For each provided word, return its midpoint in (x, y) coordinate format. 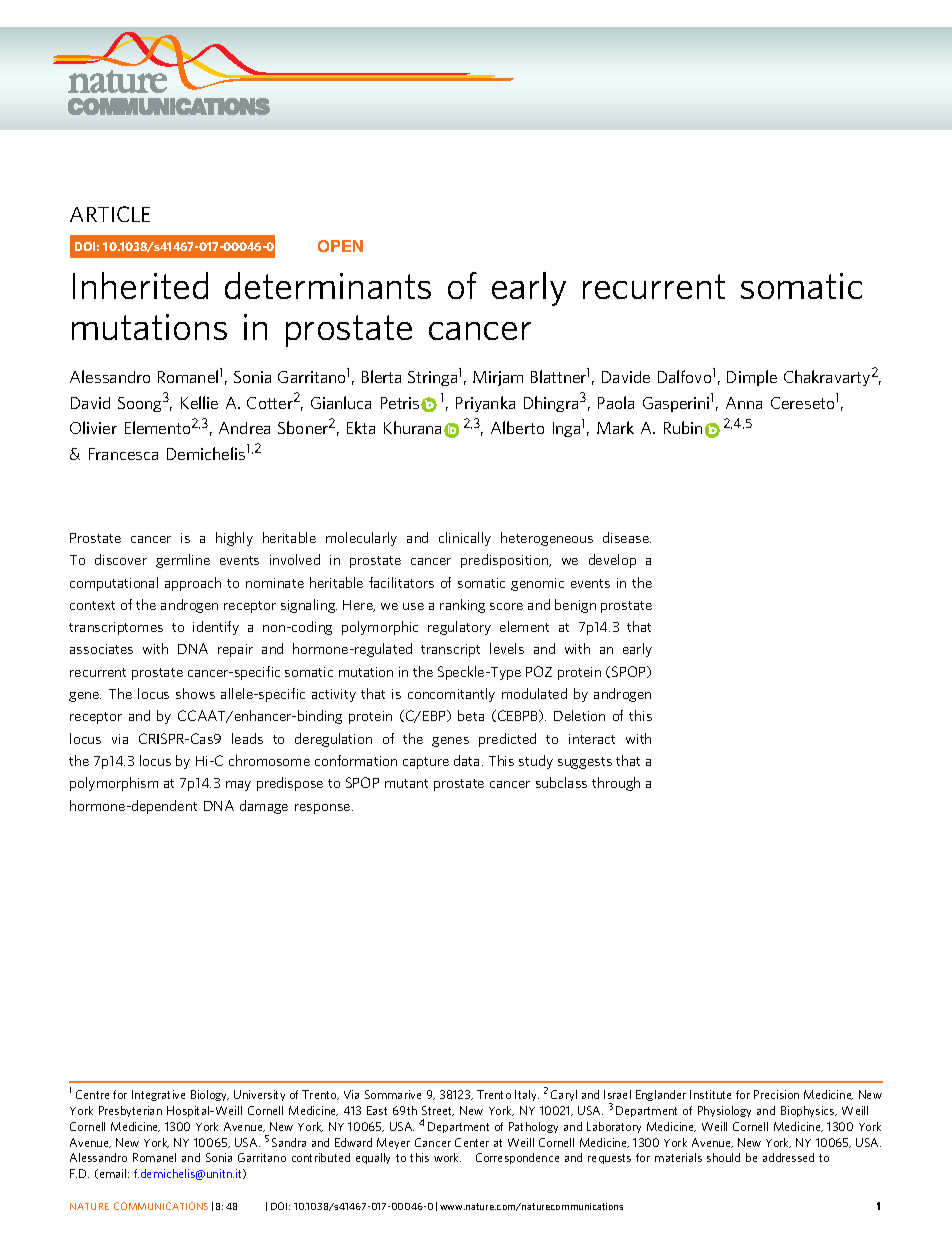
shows (195, 693)
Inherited (140, 285)
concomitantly (451, 695)
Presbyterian (130, 1111)
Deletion (579, 715)
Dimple (752, 378)
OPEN (340, 246)
